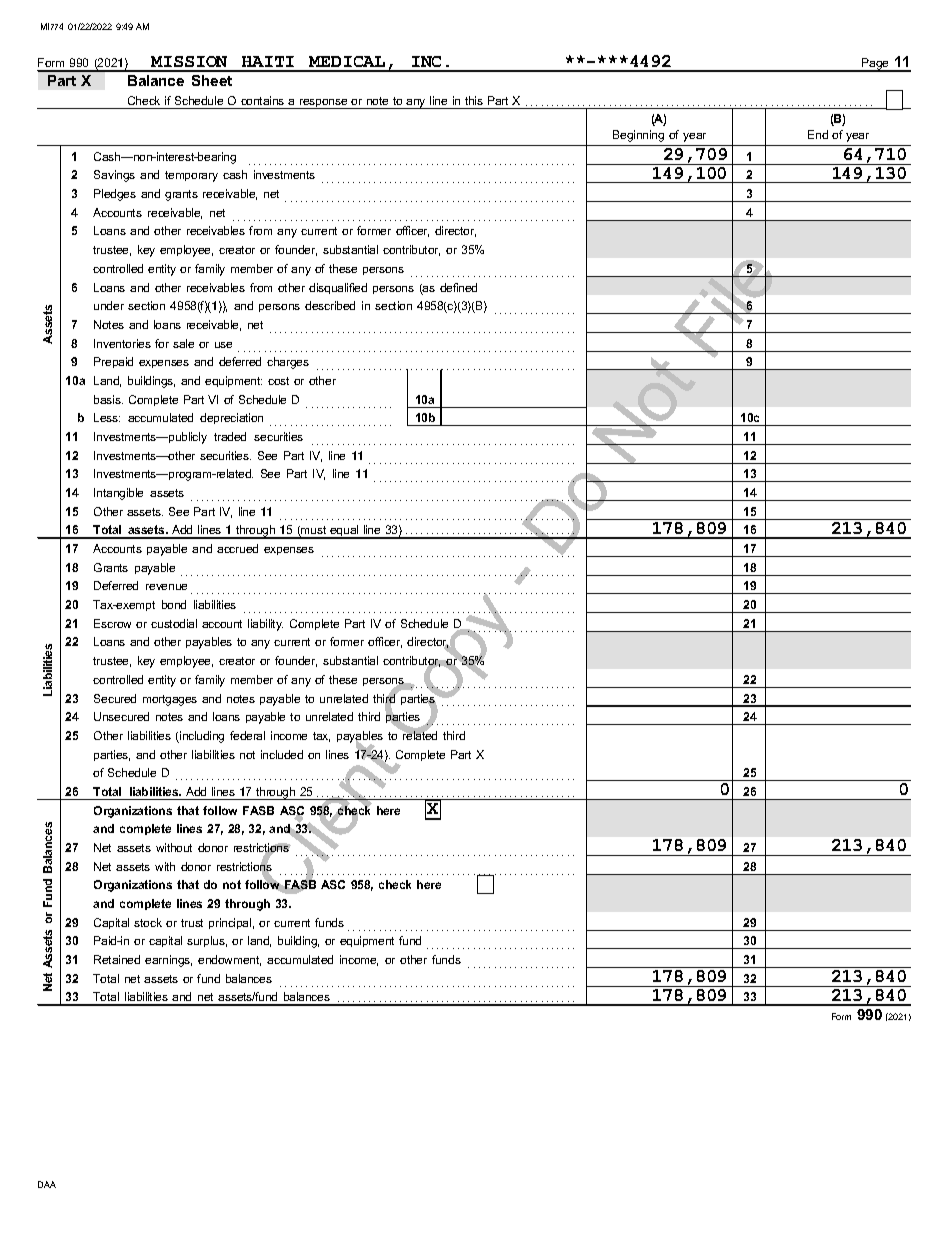 The height and width of the image is (1233, 952). Describe the element at coordinates (168, 961) in the image. I see `earnings` at that location.
